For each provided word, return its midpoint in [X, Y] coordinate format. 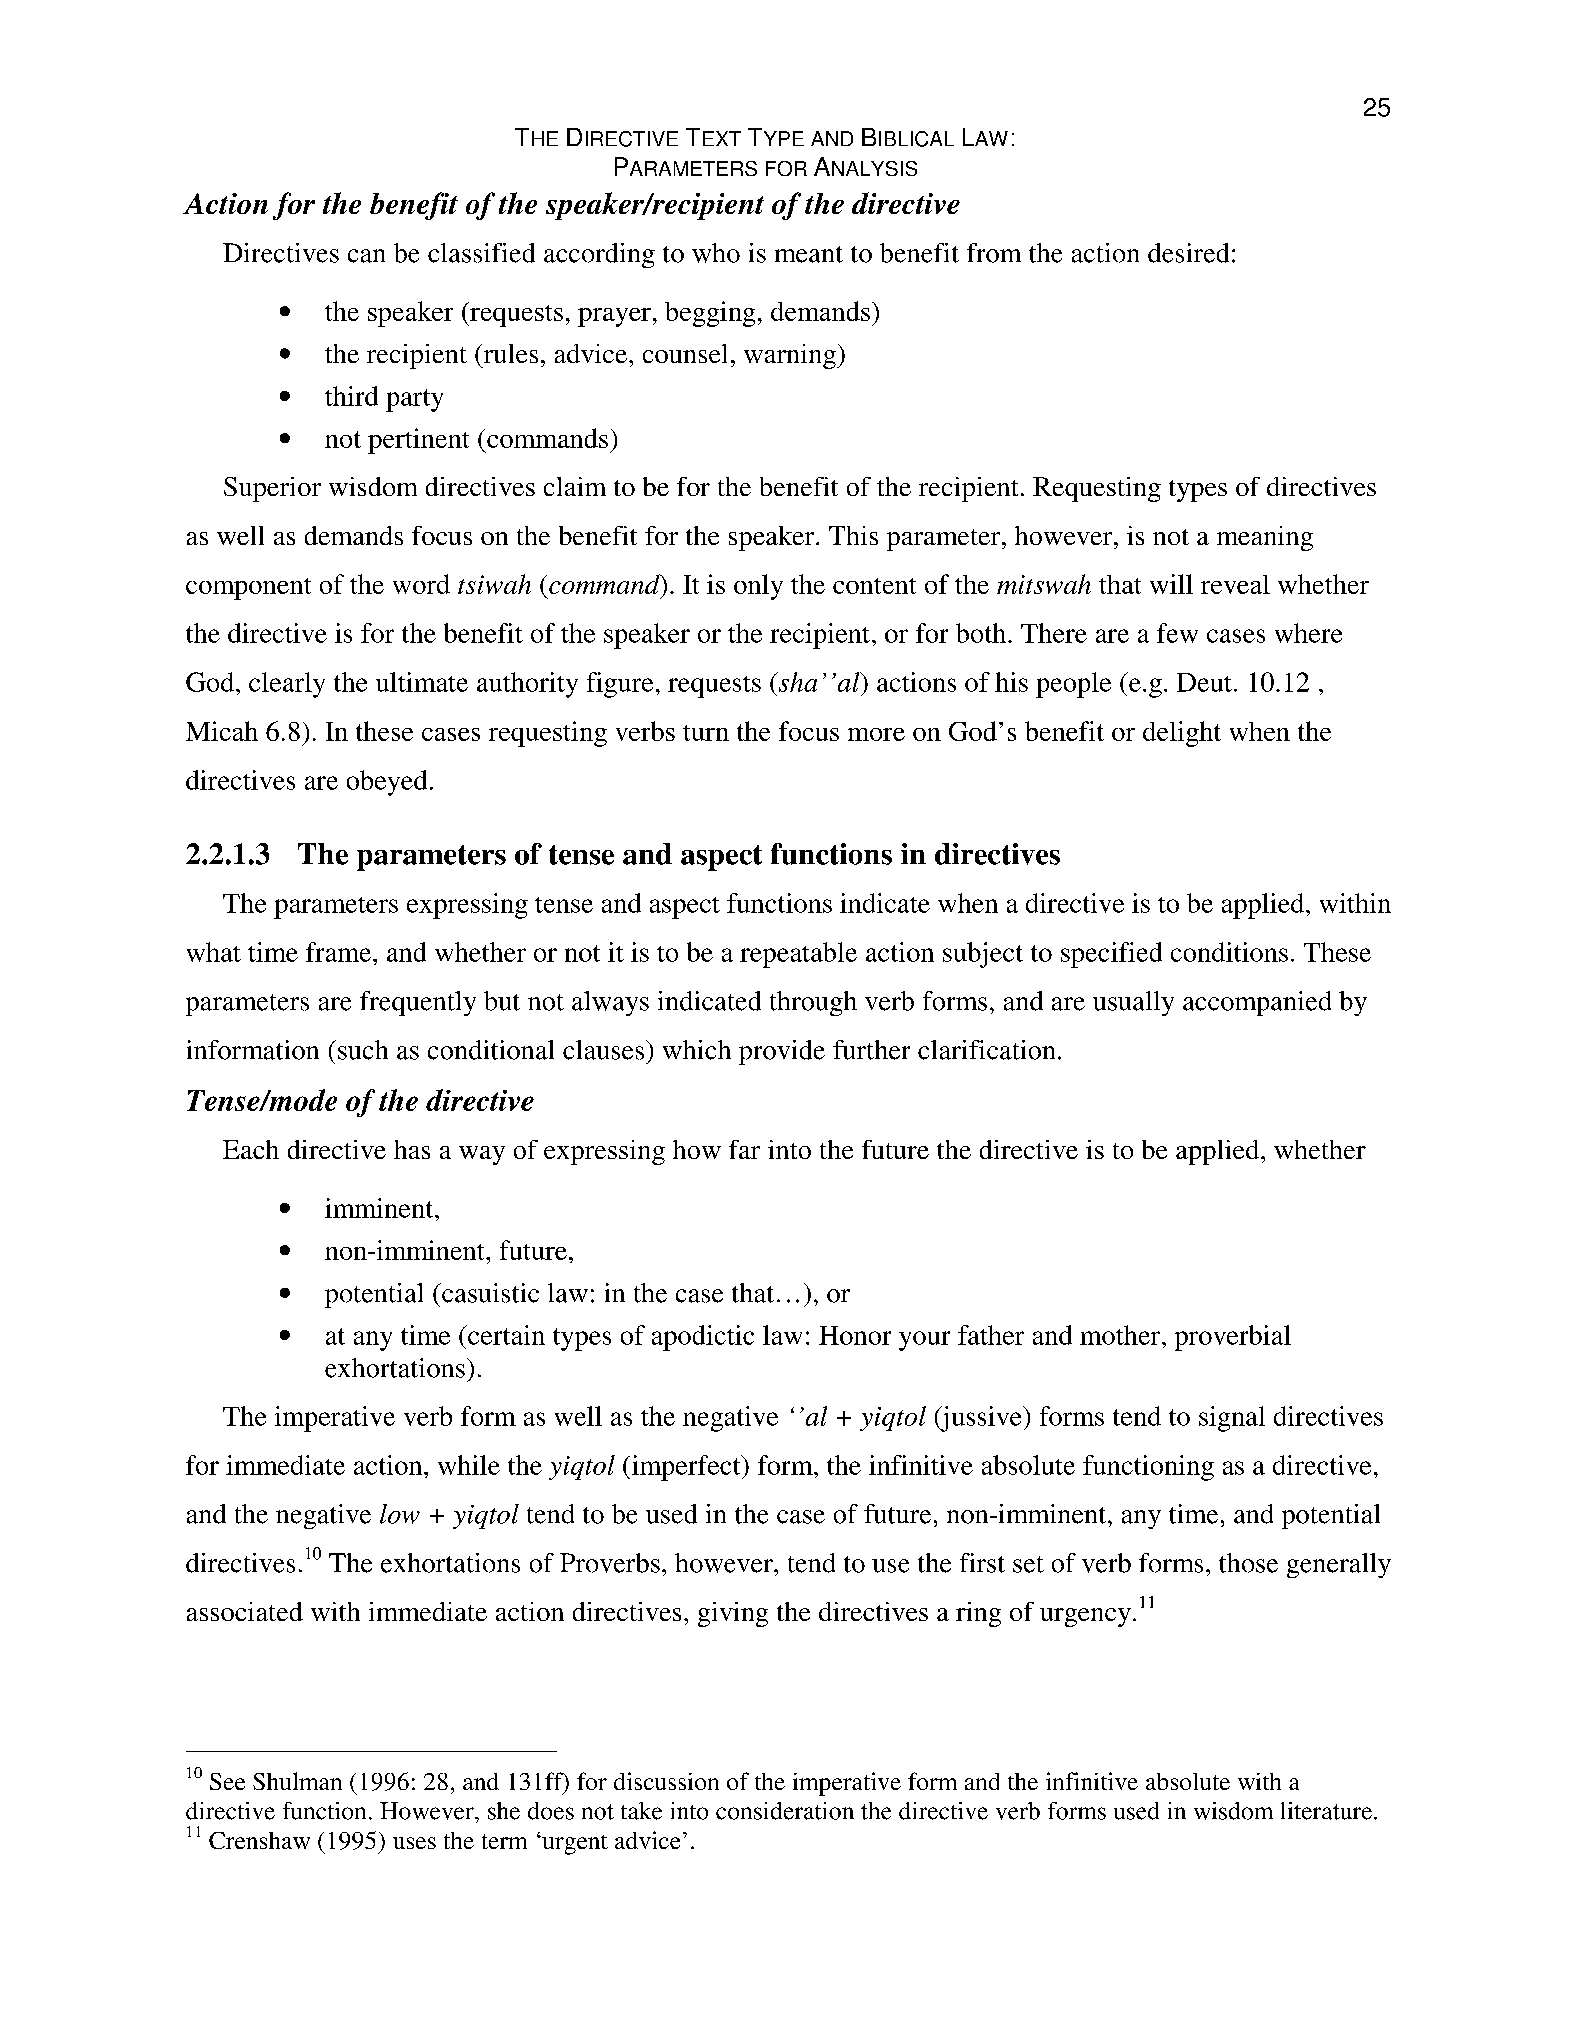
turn [706, 733]
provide [782, 1052]
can [366, 256]
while [469, 1465]
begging [710, 314]
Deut [1204, 682]
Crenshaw [259, 1840]
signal [1232, 1419]
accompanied [1257, 1003]
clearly [287, 685]
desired [1188, 253]
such [363, 1050]
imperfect [686, 1468]
